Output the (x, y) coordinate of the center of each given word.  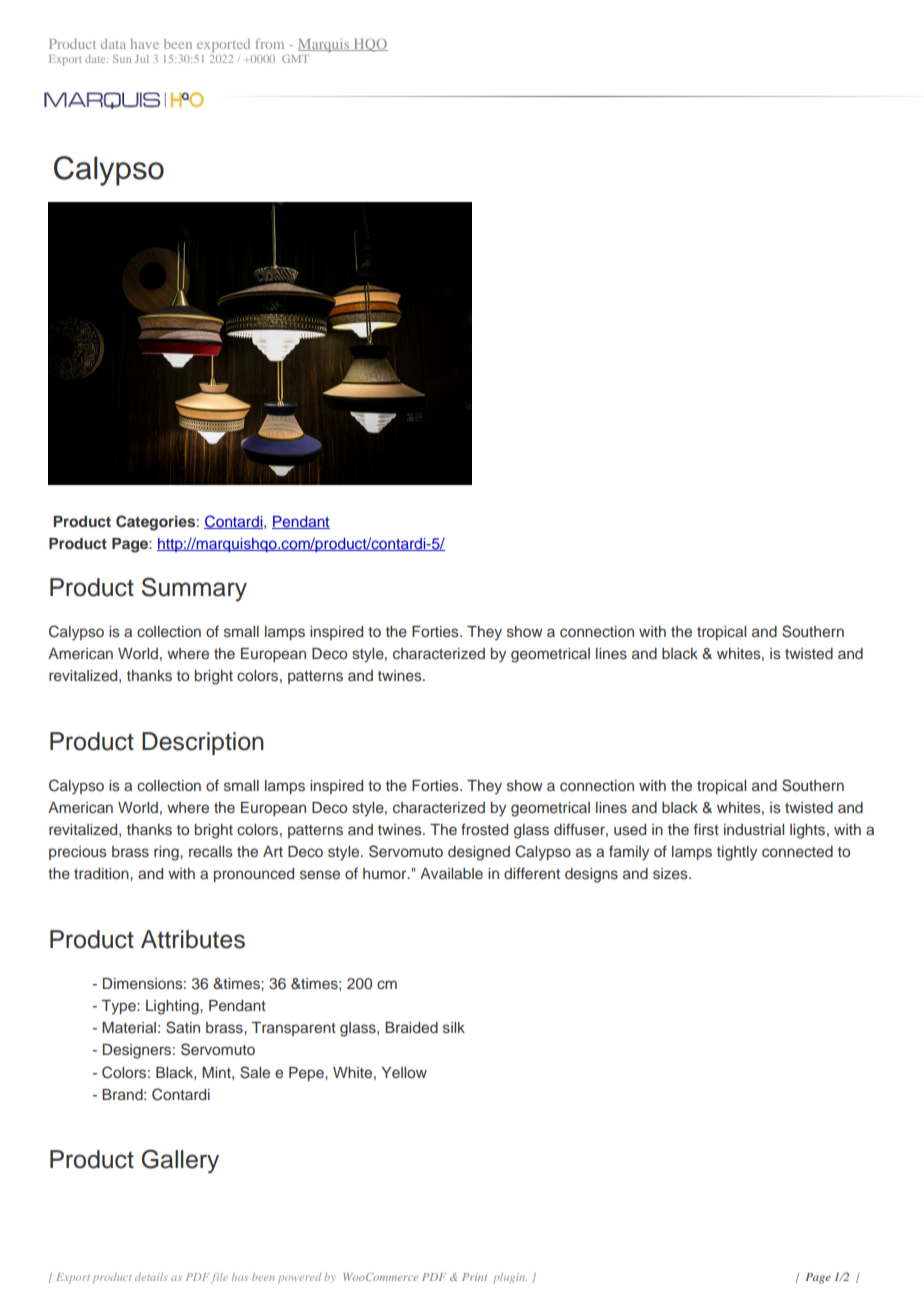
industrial (754, 829)
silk (454, 1027)
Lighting (173, 1007)
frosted (484, 829)
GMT (295, 59)
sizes (671, 874)
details (151, 1277)
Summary (194, 589)
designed (479, 853)
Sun (122, 59)
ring (167, 853)
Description (203, 743)
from (269, 43)
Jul (142, 59)
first (706, 829)
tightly (737, 853)
